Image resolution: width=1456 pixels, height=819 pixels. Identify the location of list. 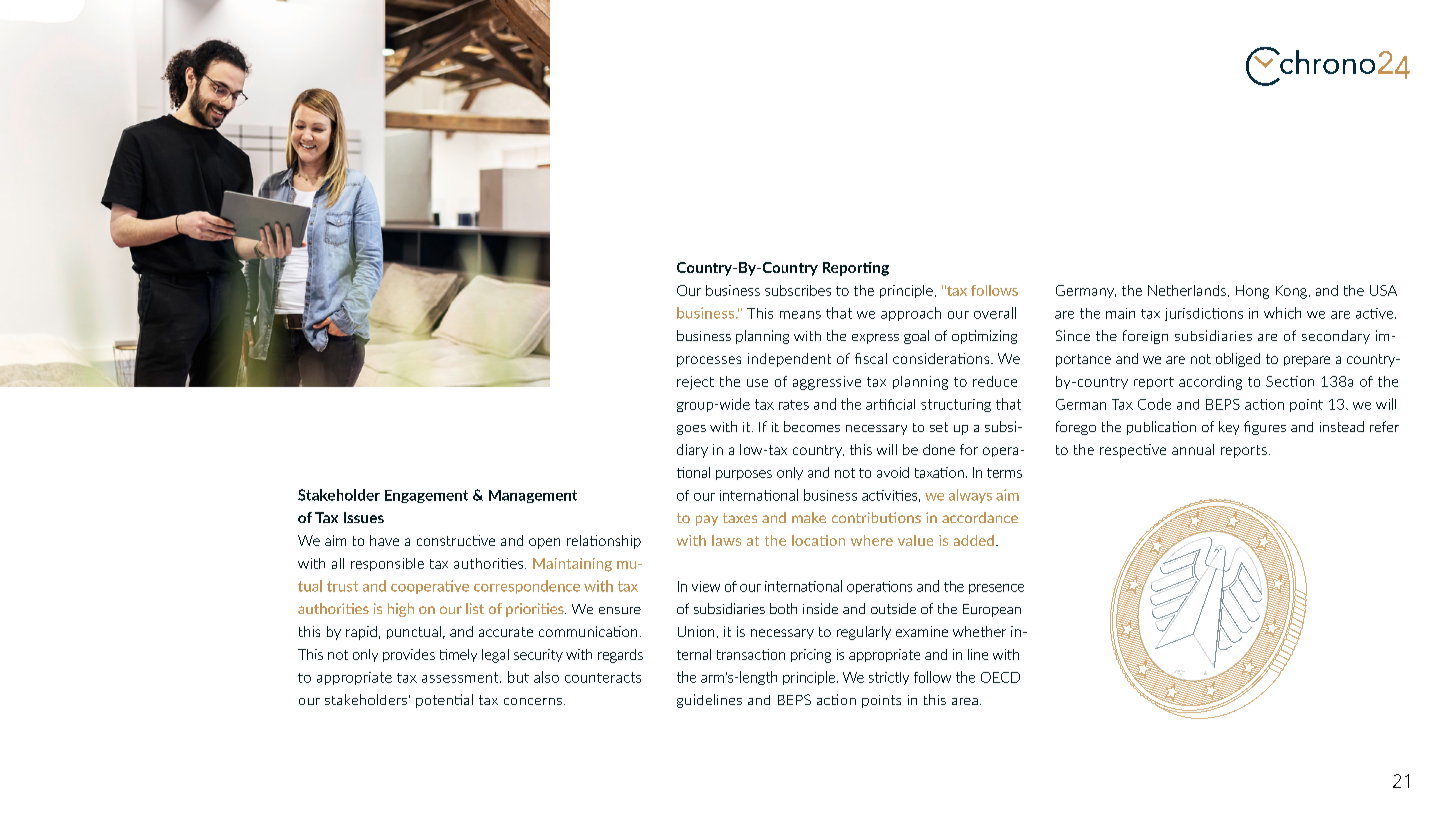
(475, 608).
